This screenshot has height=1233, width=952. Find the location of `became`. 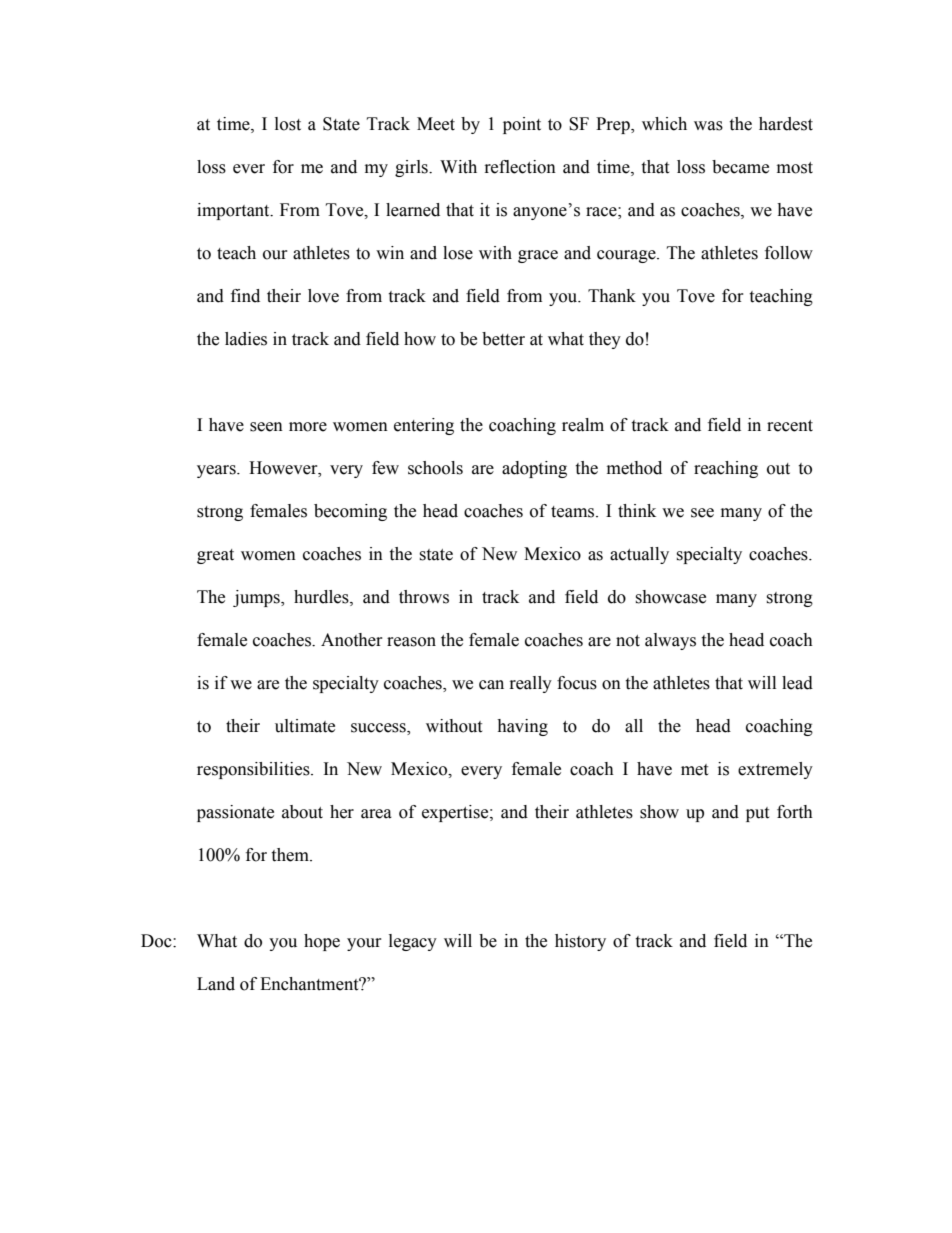

became is located at coordinates (740, 167).
